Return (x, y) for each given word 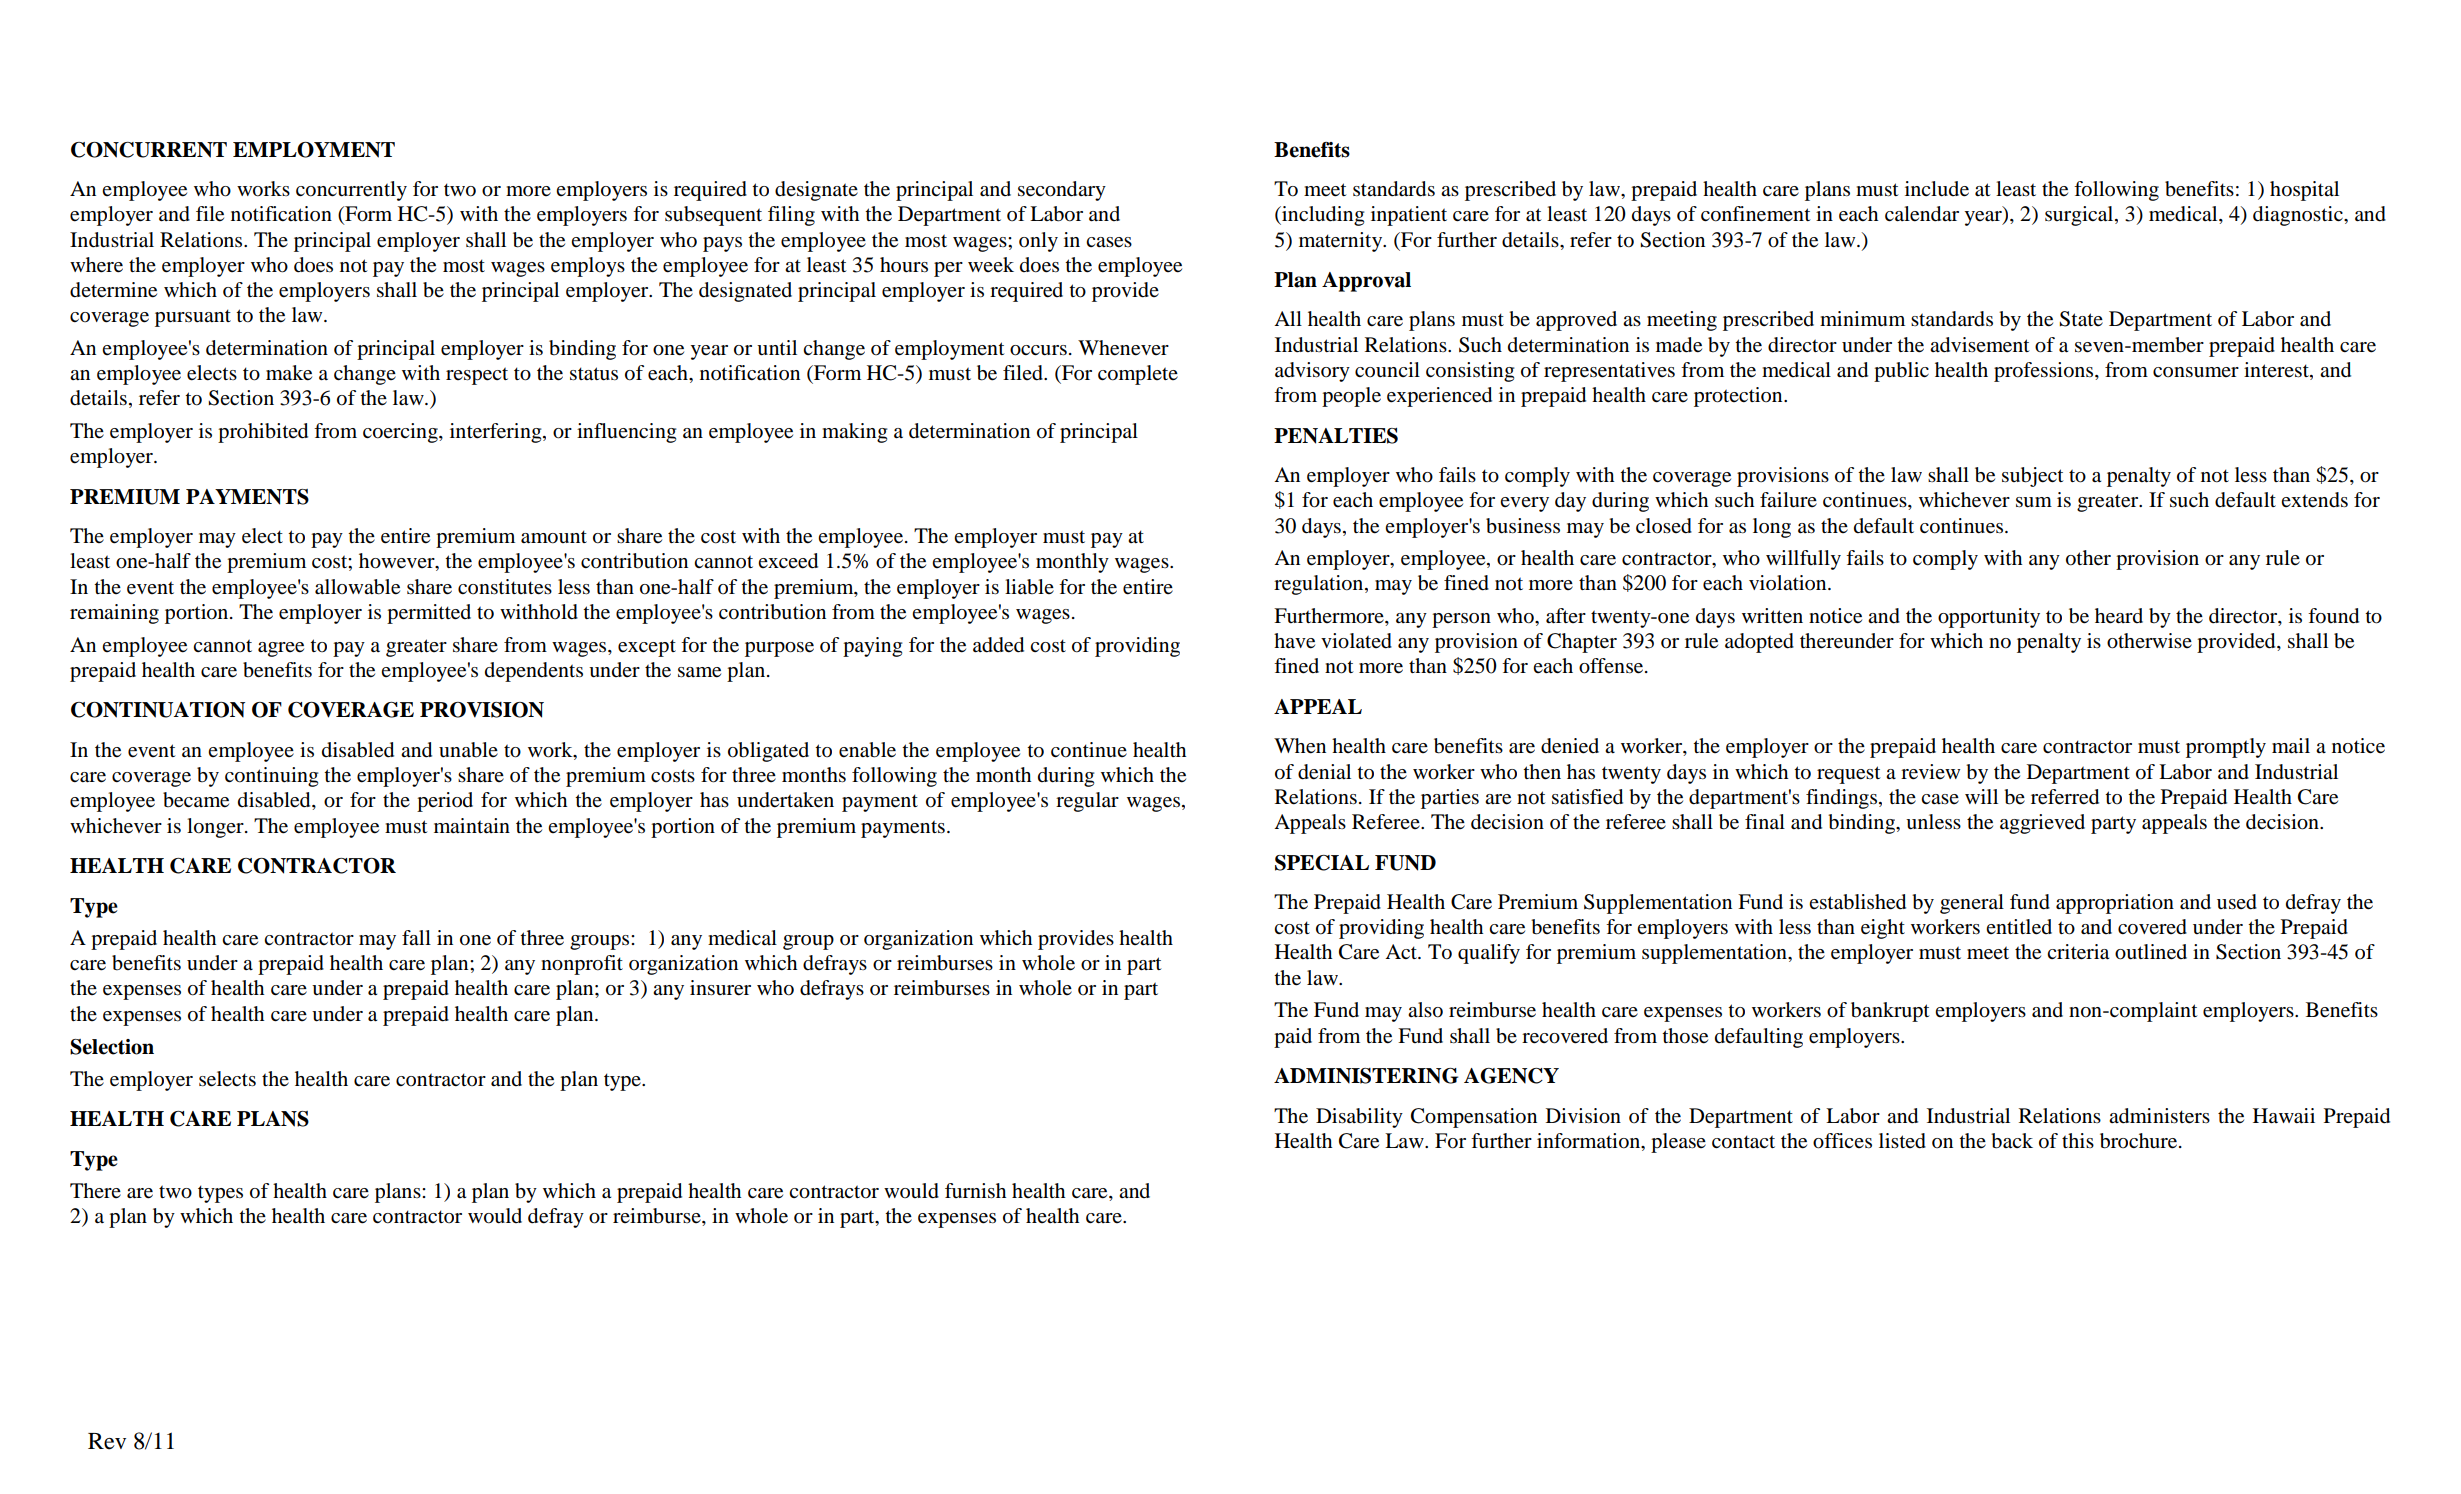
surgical (2080, 216)
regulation (1320, 585)
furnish (975, 1191)
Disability (1359, 1118)
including (1322, 216)
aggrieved (2042, 824)
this (2078, 1140)
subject (2033, 477)
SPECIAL (1322, 863)
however (398, 562)
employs (588, 267)
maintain (472, 825)
